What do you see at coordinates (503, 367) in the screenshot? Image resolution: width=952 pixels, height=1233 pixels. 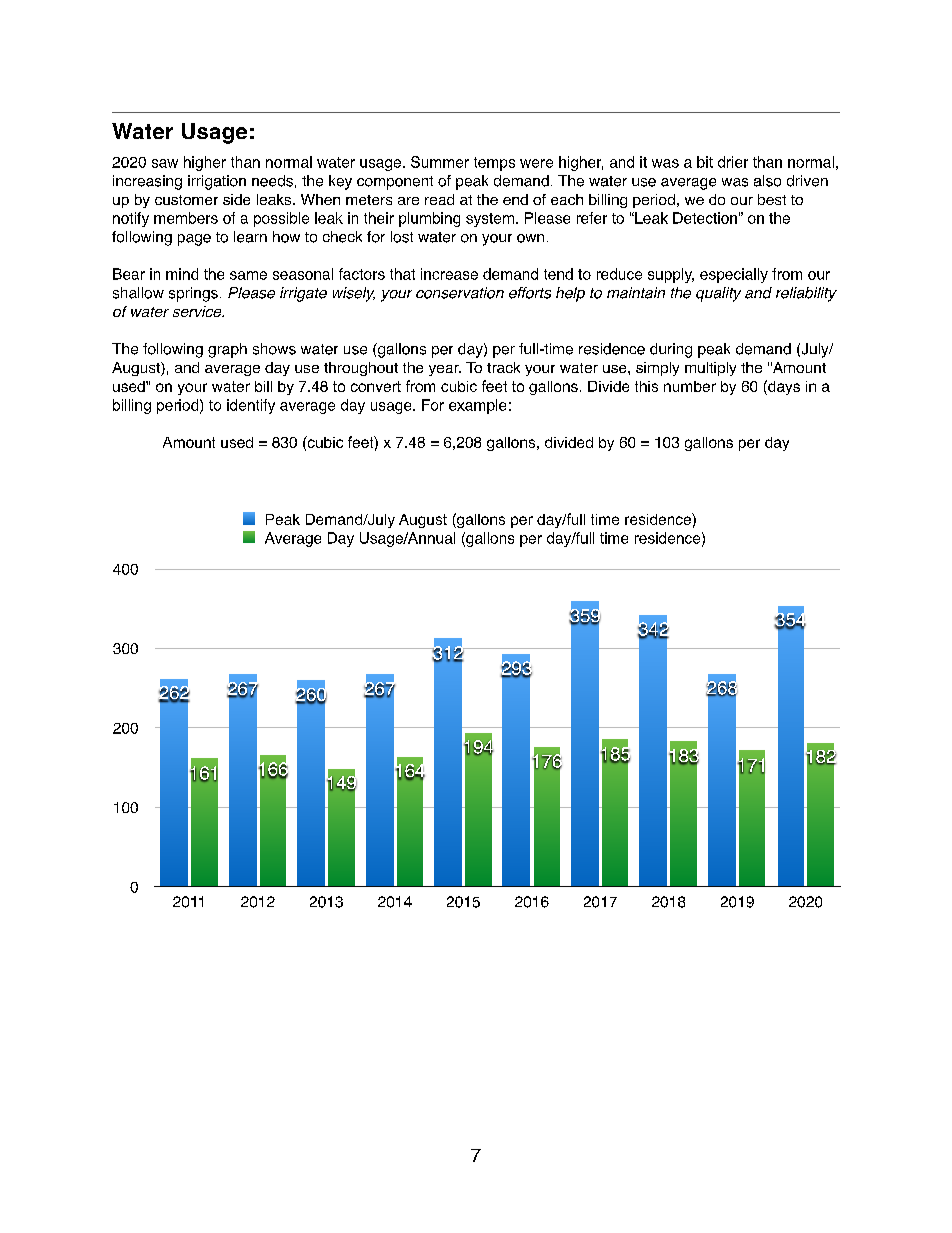 I see `track` at bounding box center [503, 367].
